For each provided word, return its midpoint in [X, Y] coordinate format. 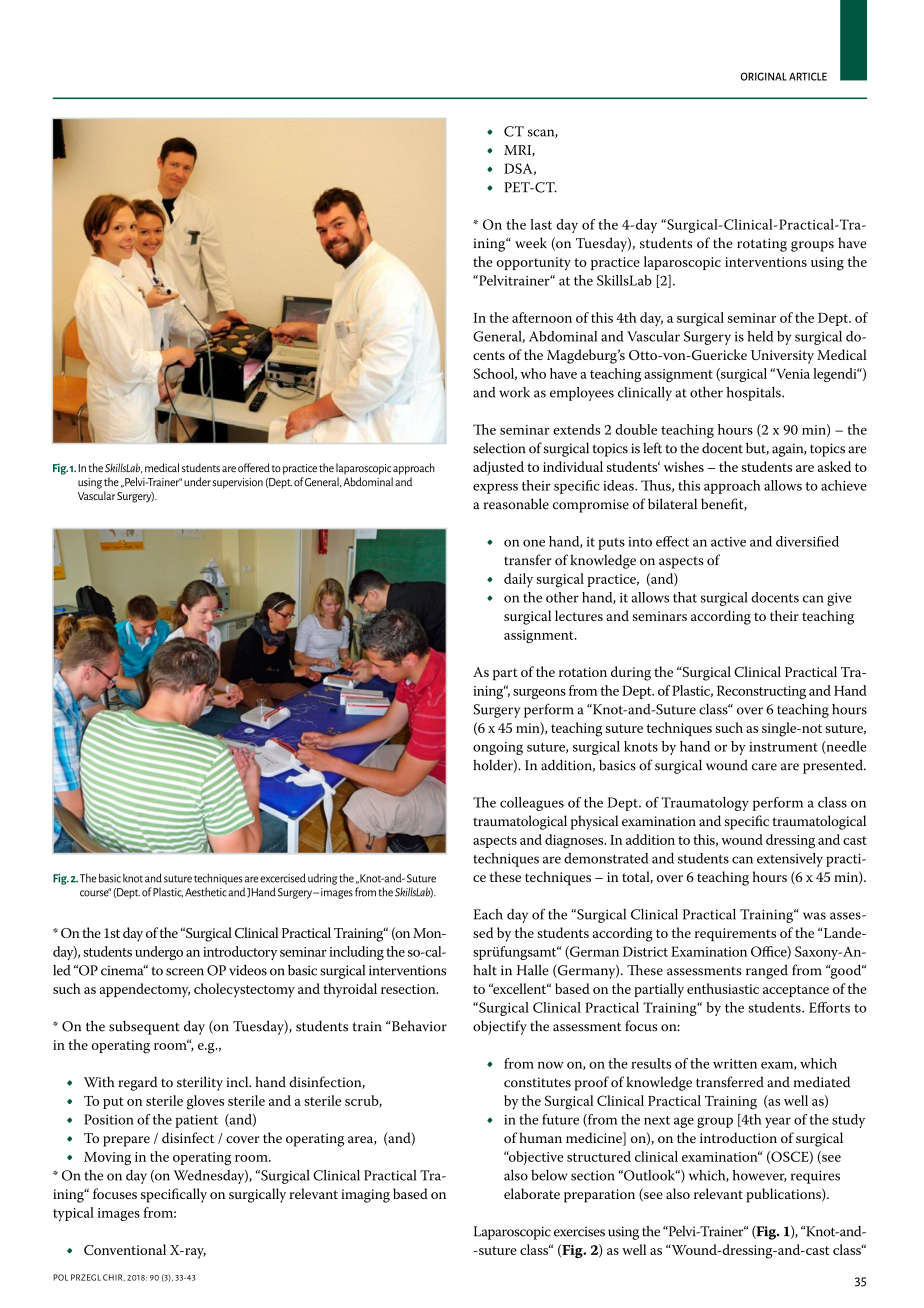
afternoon [542, 317]
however [760, 1176]
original [764, 76]
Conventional [125, 1249]
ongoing [498, 748]
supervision [237, 483]
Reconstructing [761, 692]
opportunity [534, 264]
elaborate [532, 1193]
